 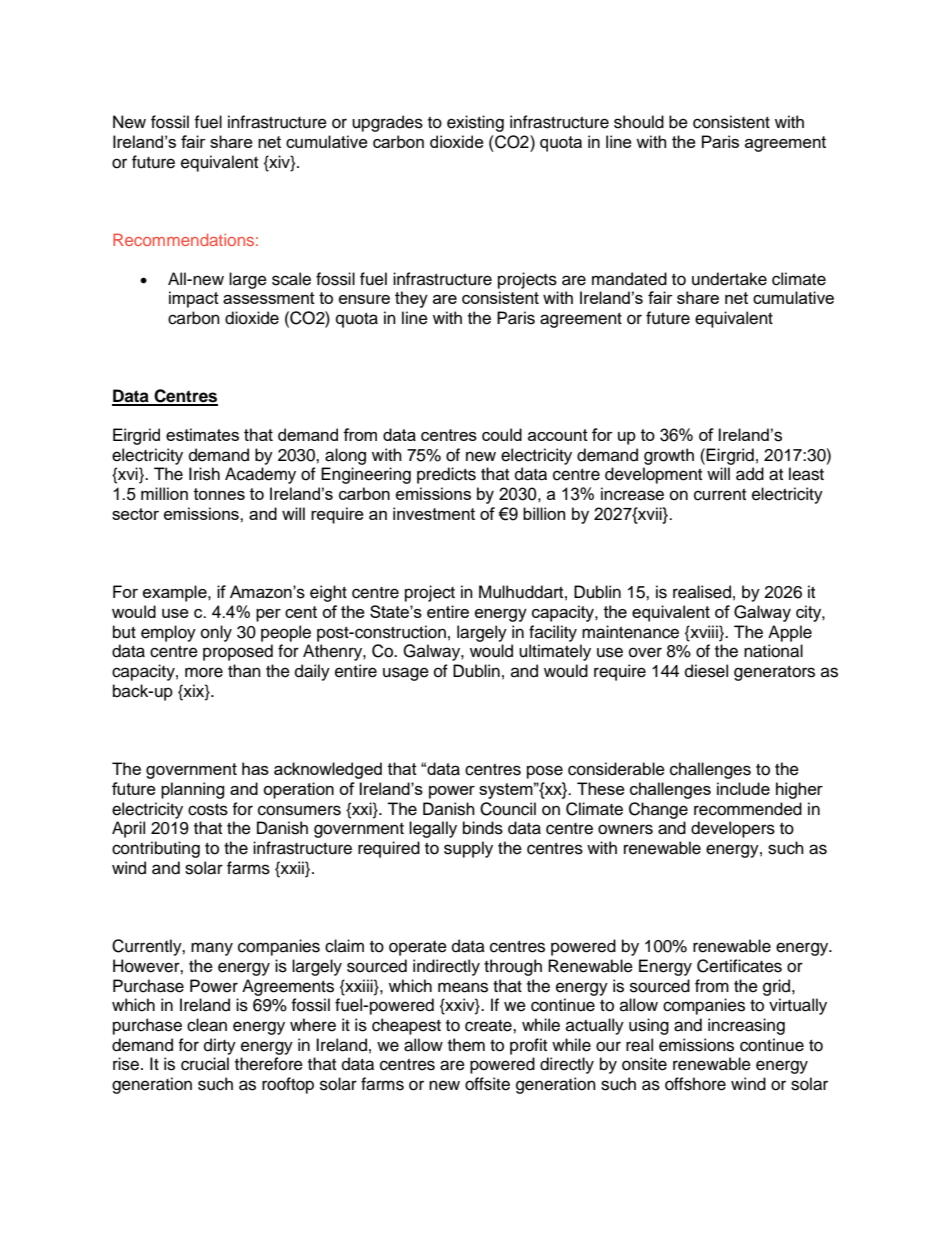 I want to click on example, so click(x=176, y=593).
